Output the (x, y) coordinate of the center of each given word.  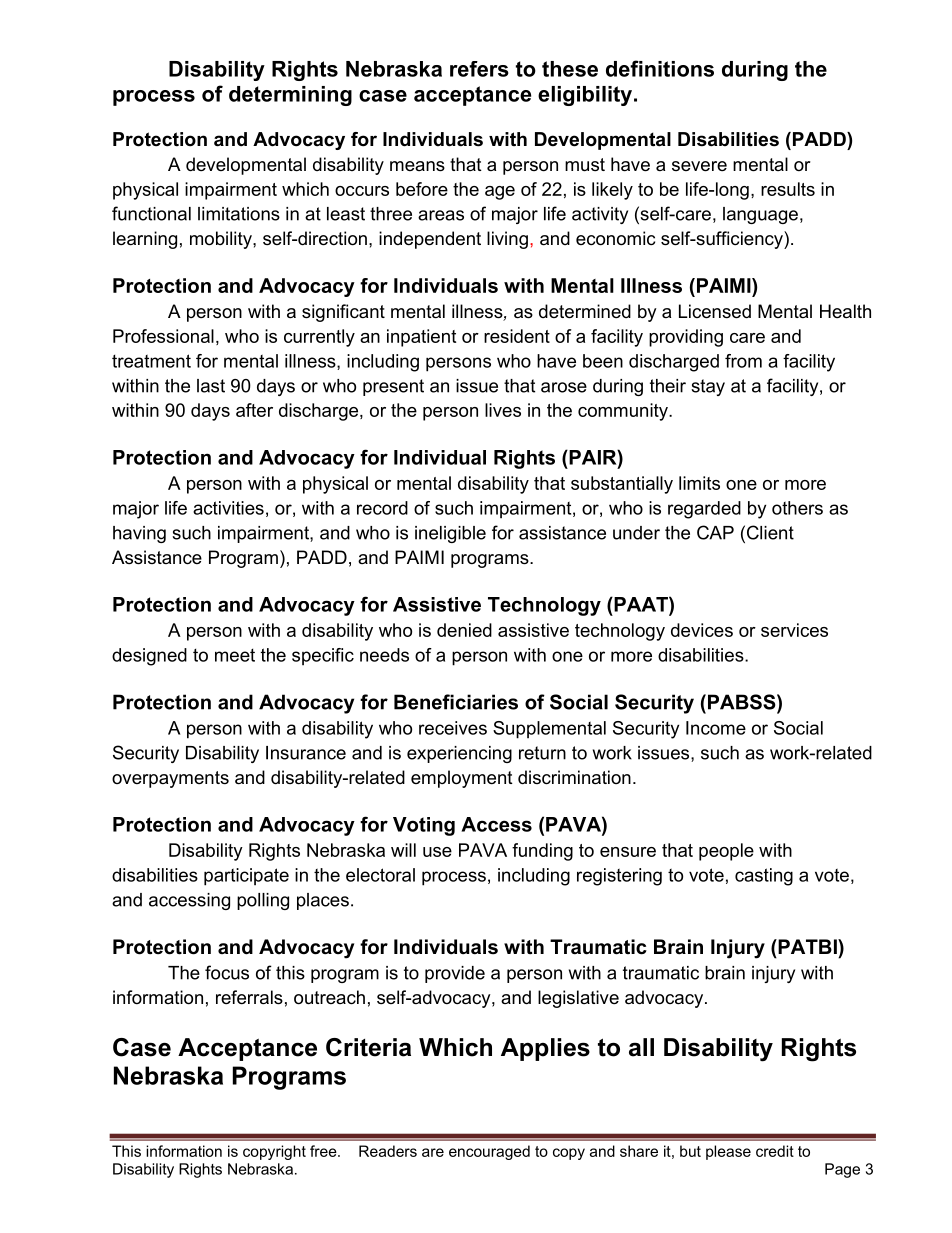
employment (462, 779)
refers (479, 69)
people (726, 852)
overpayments (170, 779)
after (254, 410)
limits (699, 483)
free (324, 1151)
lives (503, 410)
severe (699, 166)
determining (290, 96)
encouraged (489, 1152)
